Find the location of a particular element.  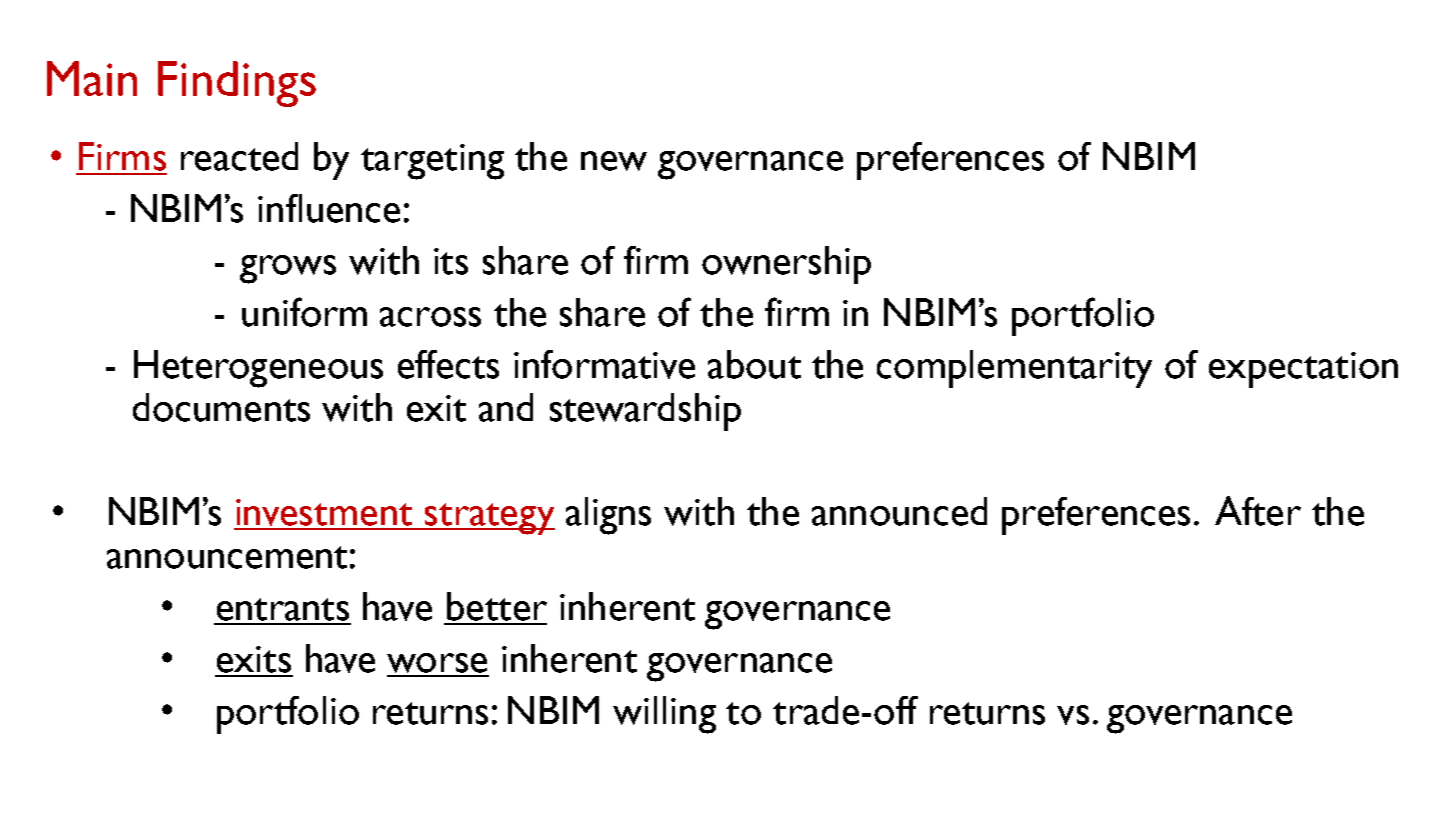

Findings is located at coordinates (237, 84).
